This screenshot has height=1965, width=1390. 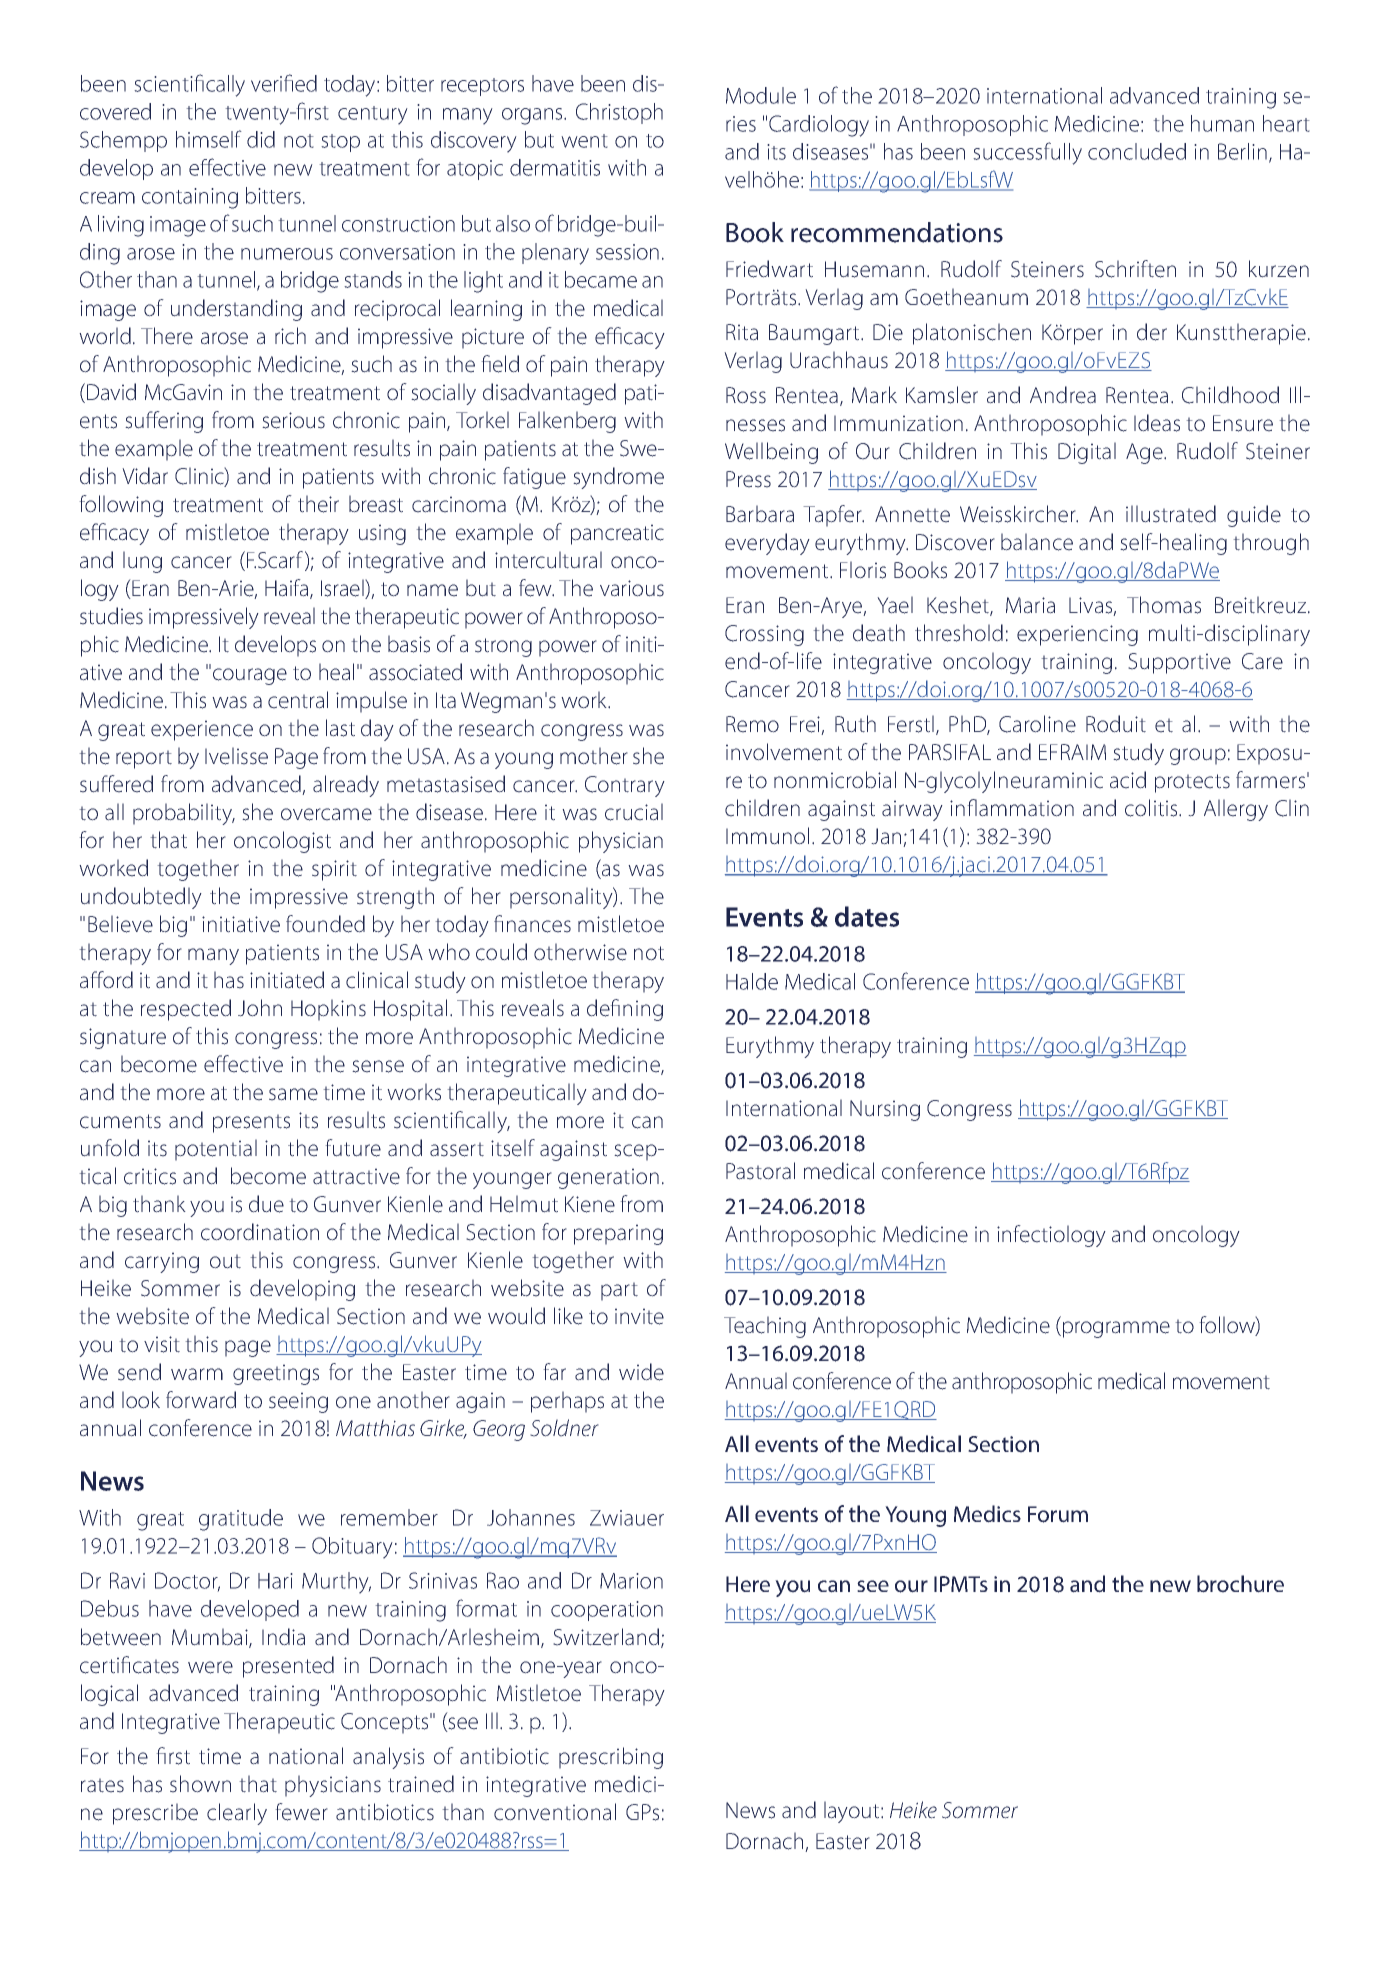 What do you see at coordinates (200, 1784) in the screenshot?
I see `shown` at bounding box center [200, 1784].
